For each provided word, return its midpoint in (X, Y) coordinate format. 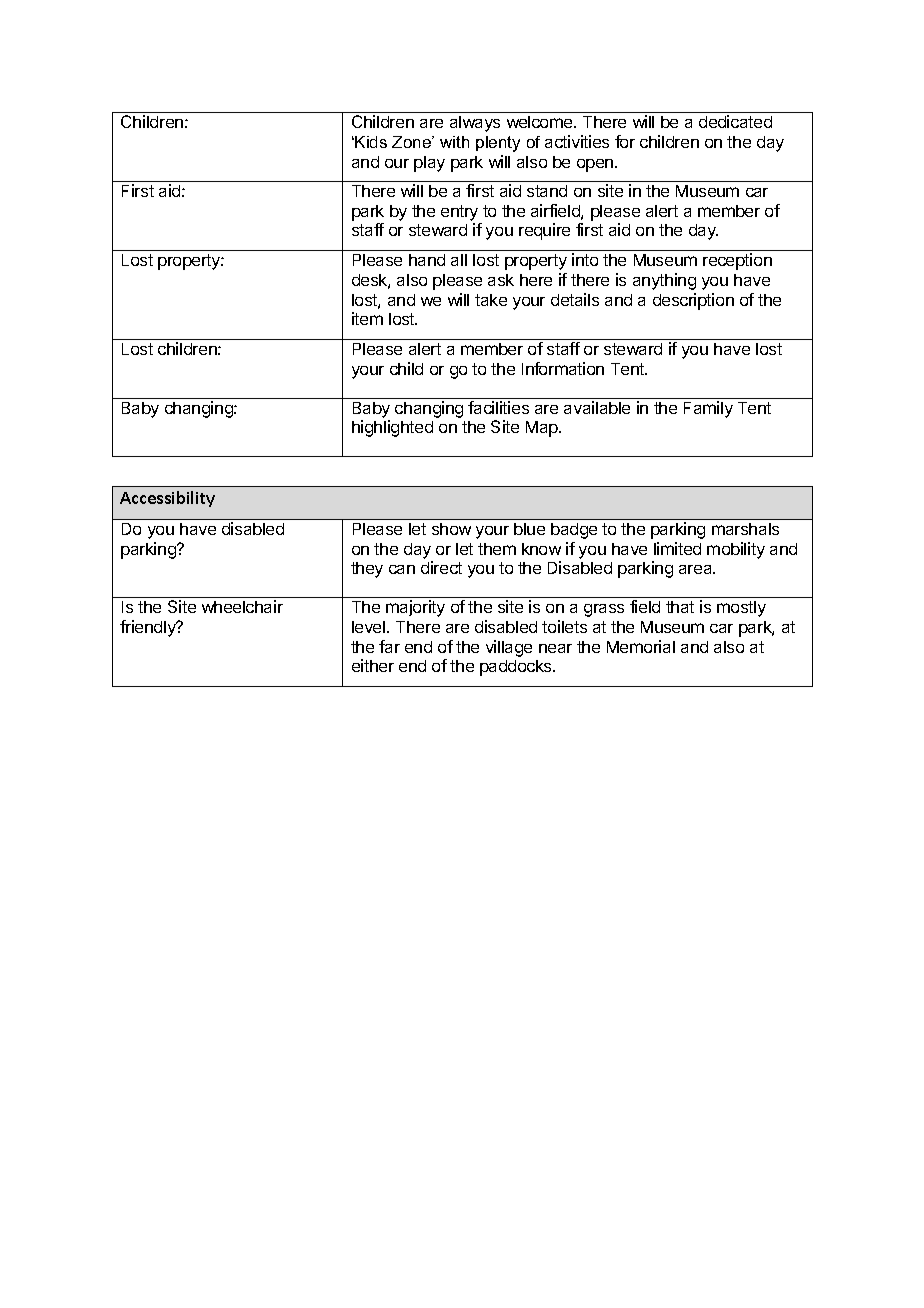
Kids (371, 142)
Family (708, 409)
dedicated (735, 121)
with (454, 142)
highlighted (392, 428)
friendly (149, 628)
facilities (498, 407)
